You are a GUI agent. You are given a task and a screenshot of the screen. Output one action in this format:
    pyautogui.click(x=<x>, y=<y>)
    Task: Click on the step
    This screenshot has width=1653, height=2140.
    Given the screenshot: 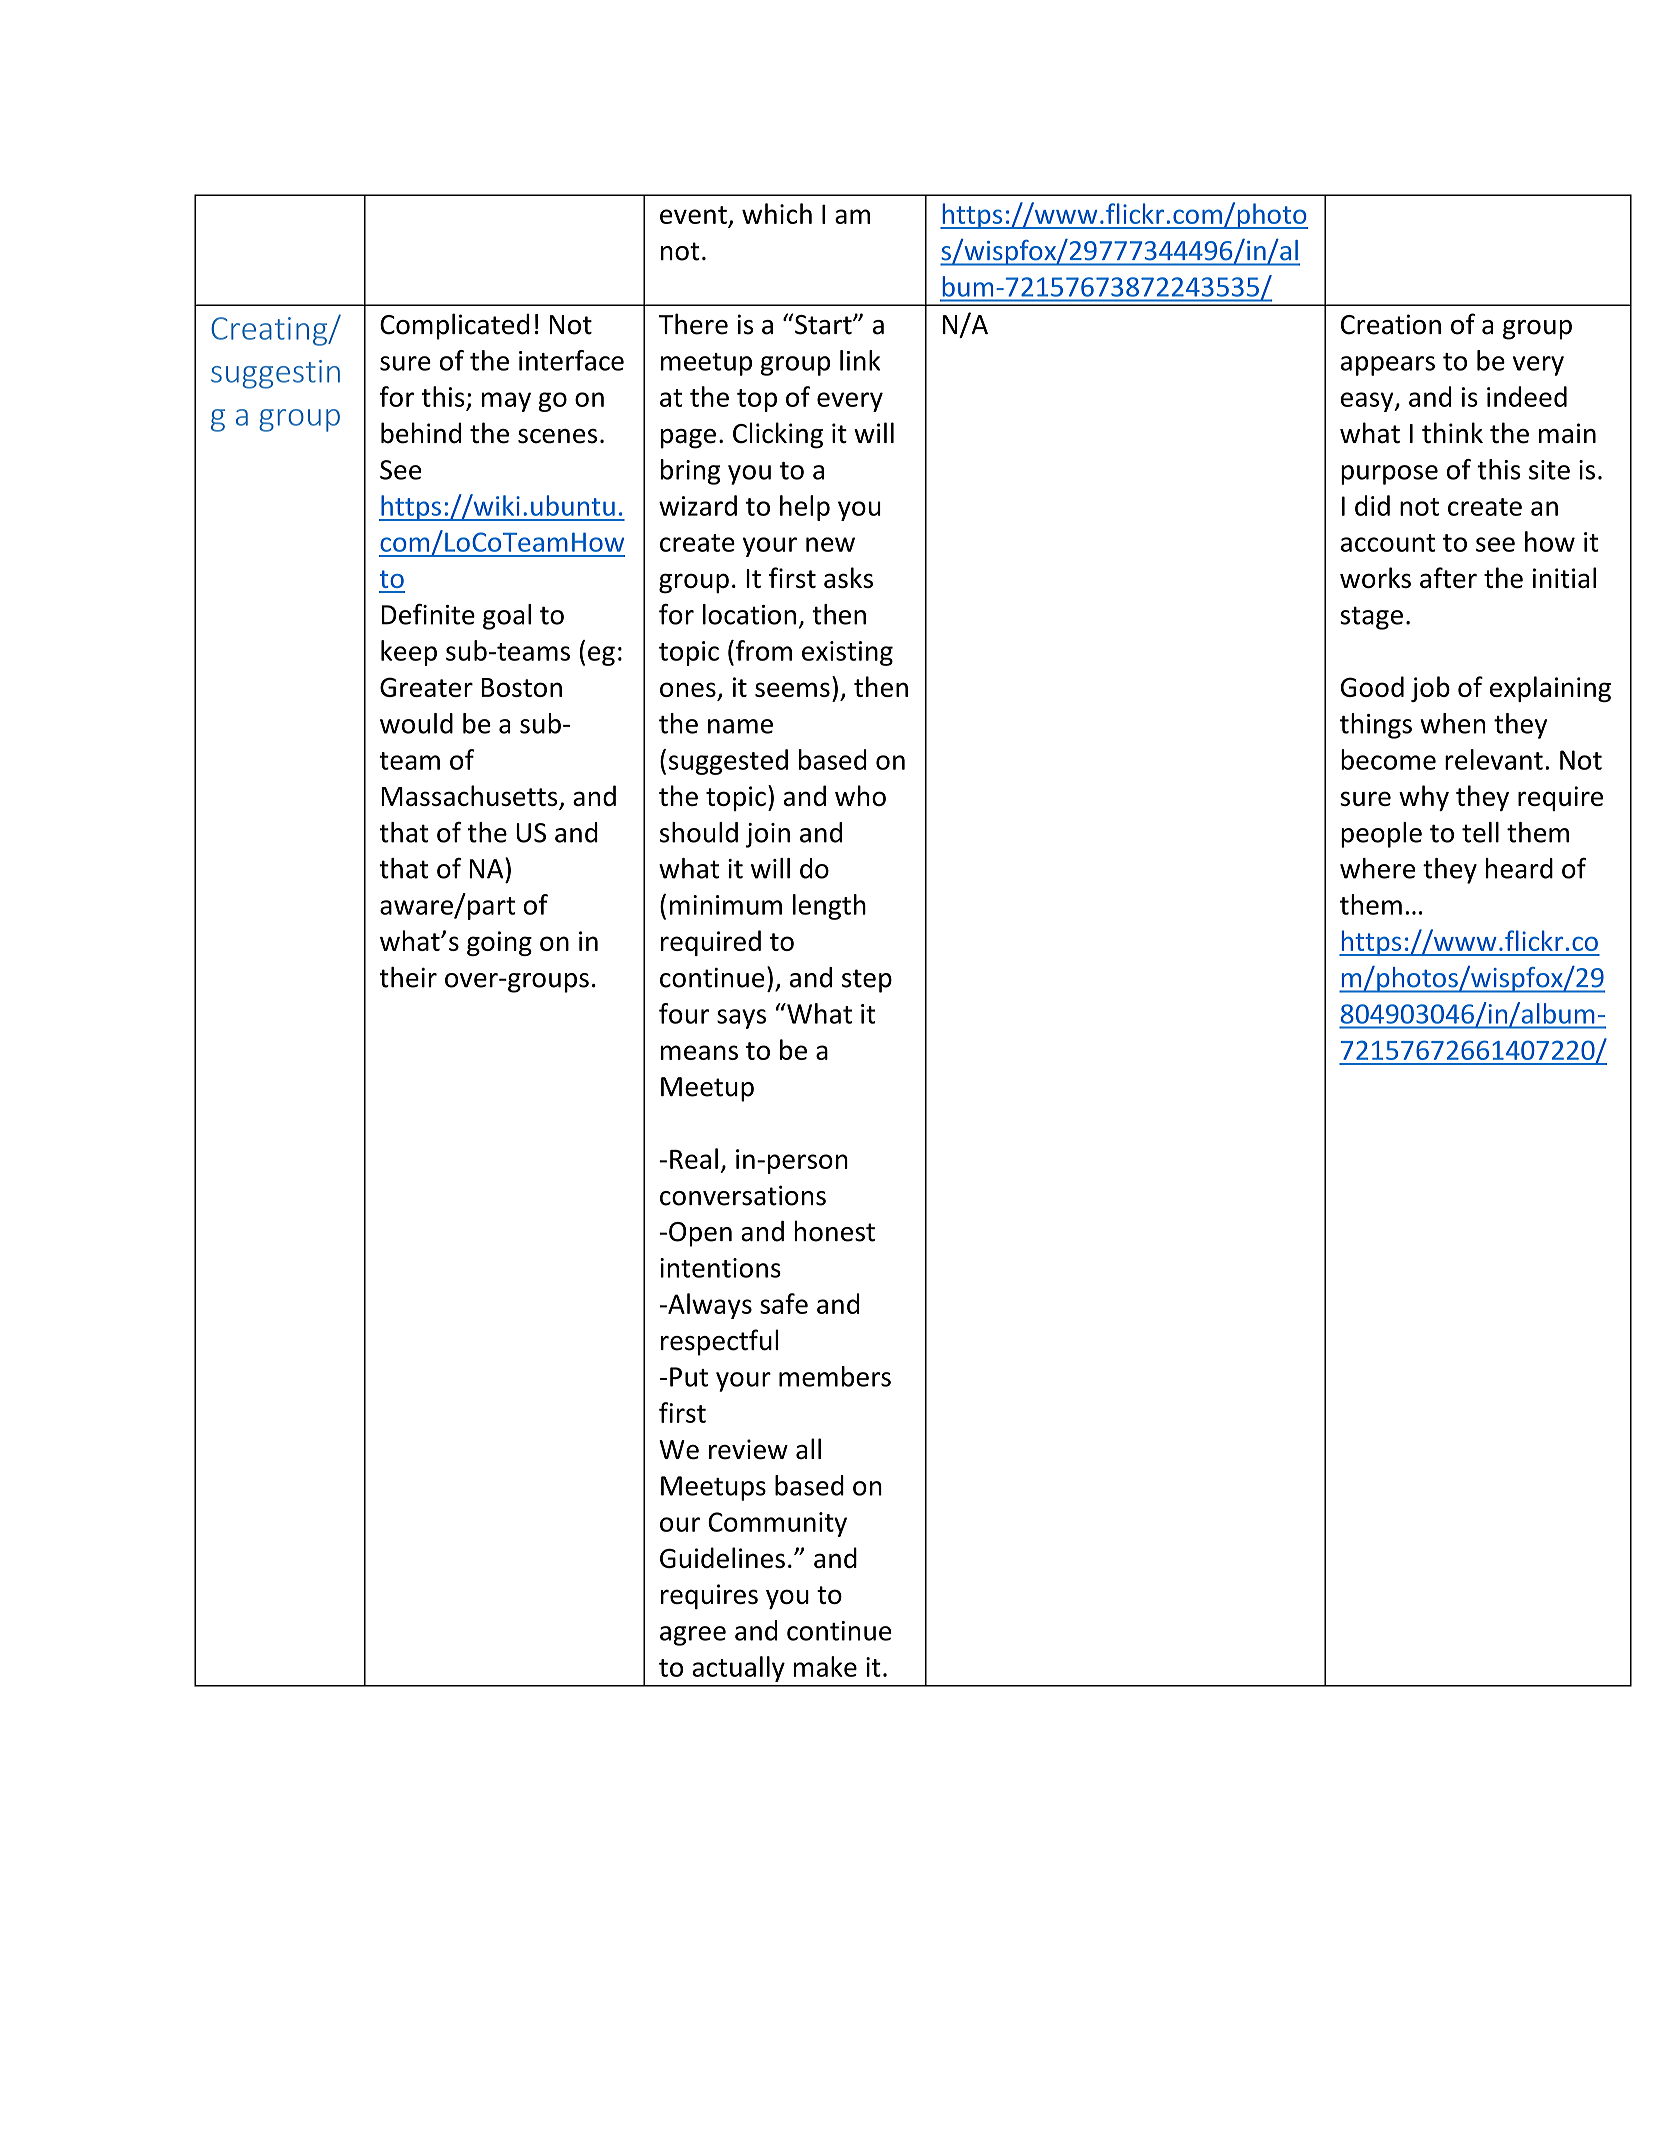 What is the action you would take?
    pyautogui.click(x=867, y=981)
